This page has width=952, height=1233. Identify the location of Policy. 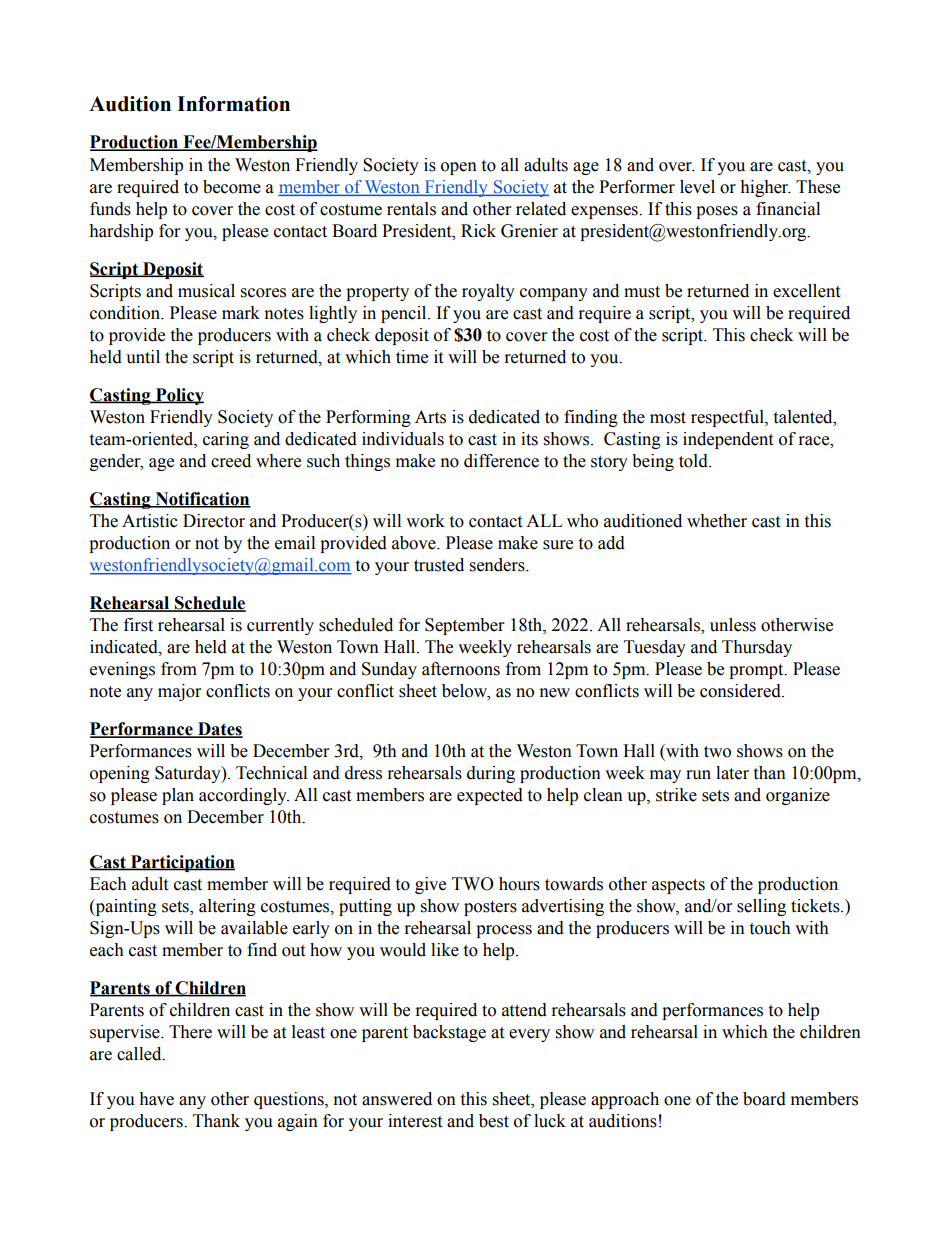
(178, 396).
